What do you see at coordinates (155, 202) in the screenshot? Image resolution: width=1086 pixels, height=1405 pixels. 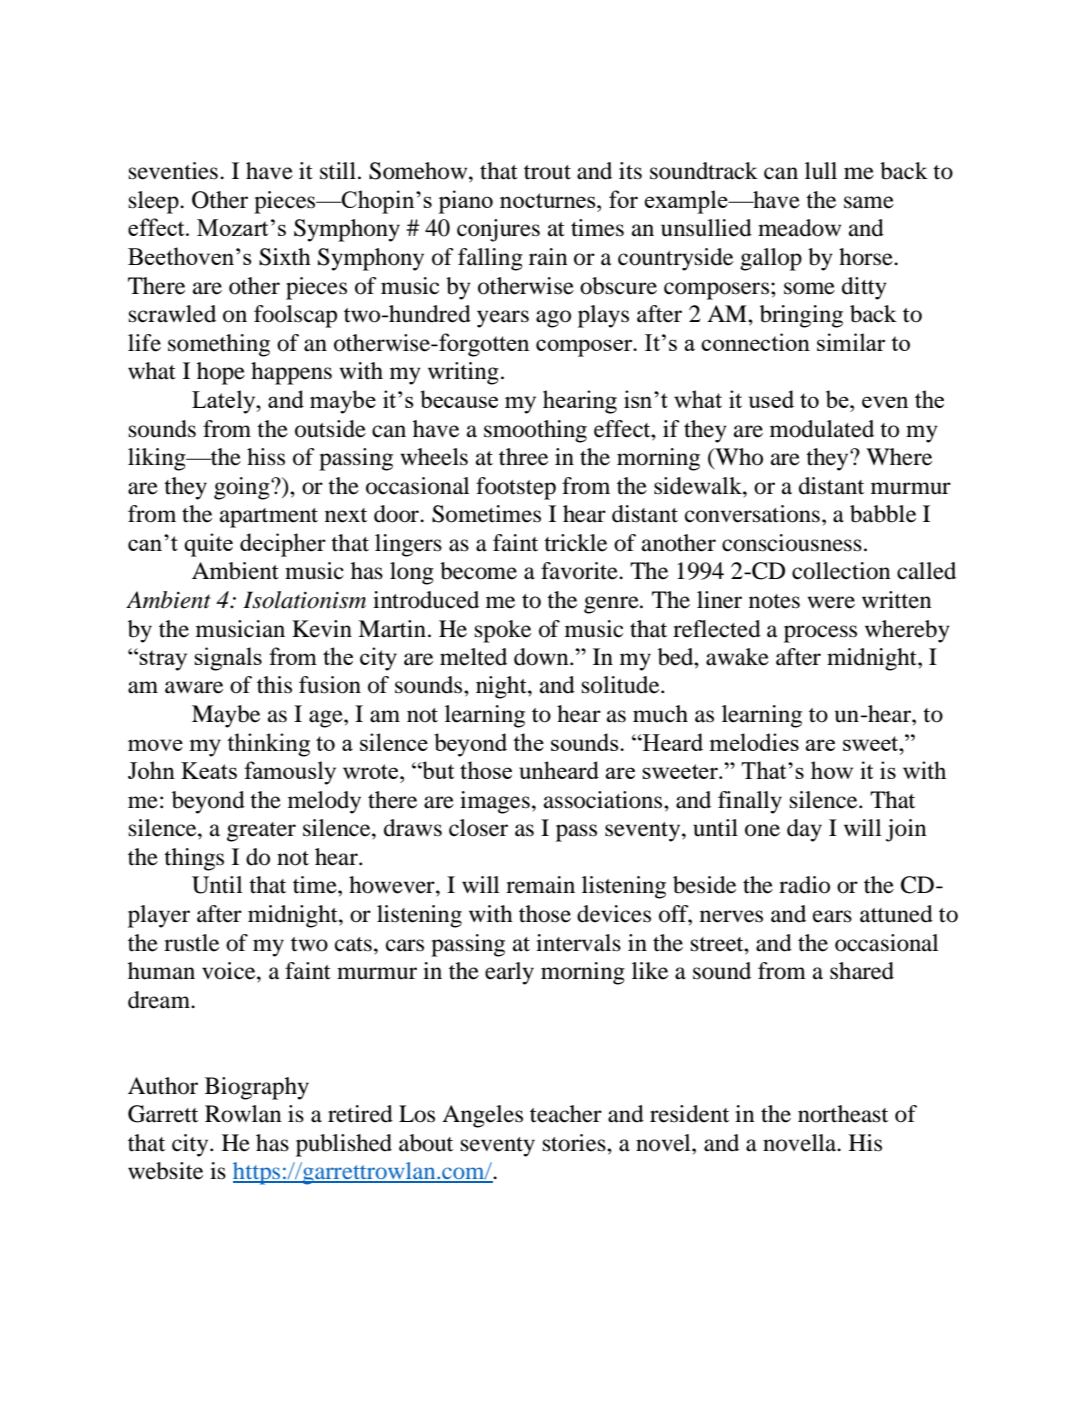 I see `sleep` at bounding box center [155, 202].
